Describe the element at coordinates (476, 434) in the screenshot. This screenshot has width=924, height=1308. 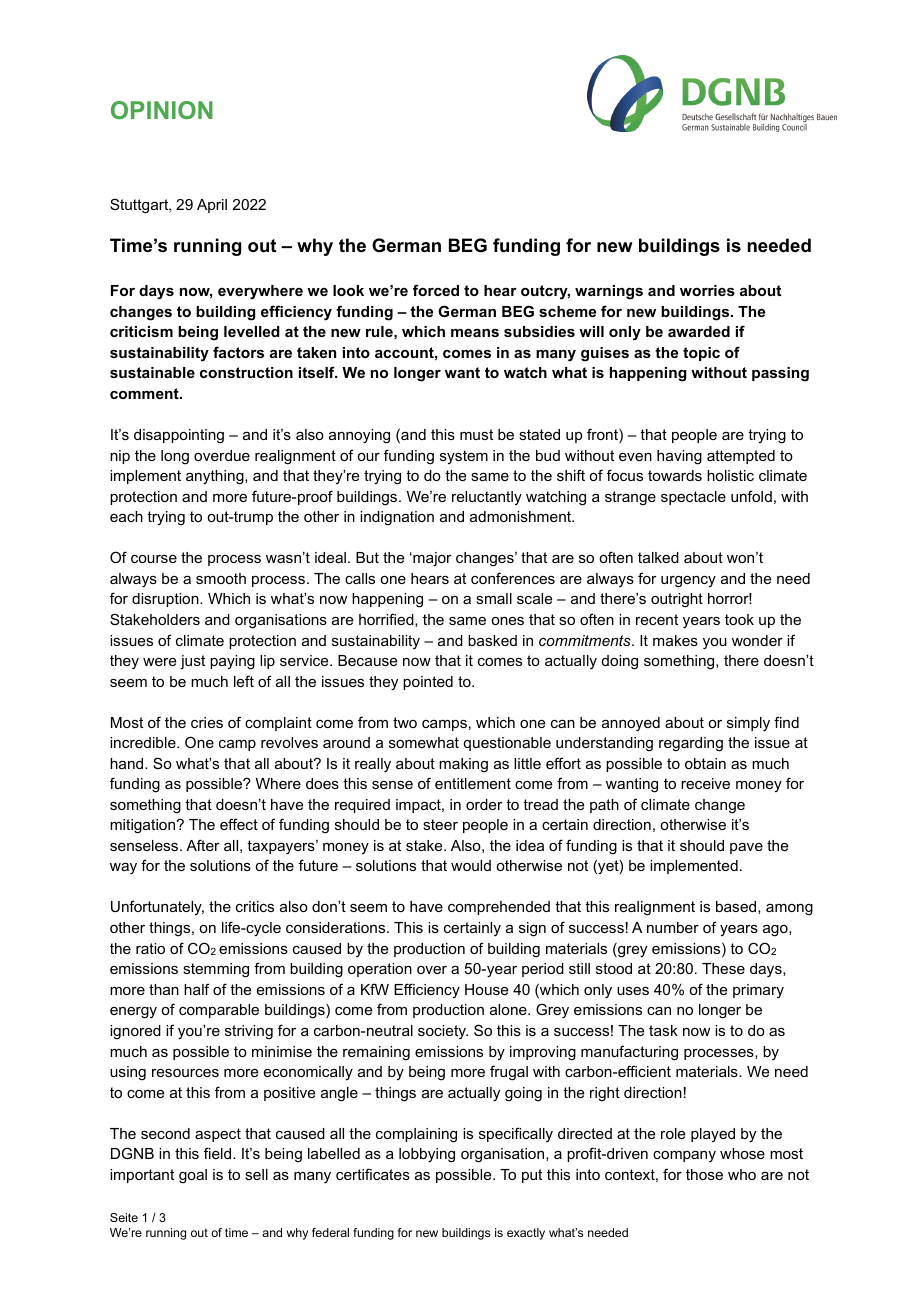
I see `must` at that location.
